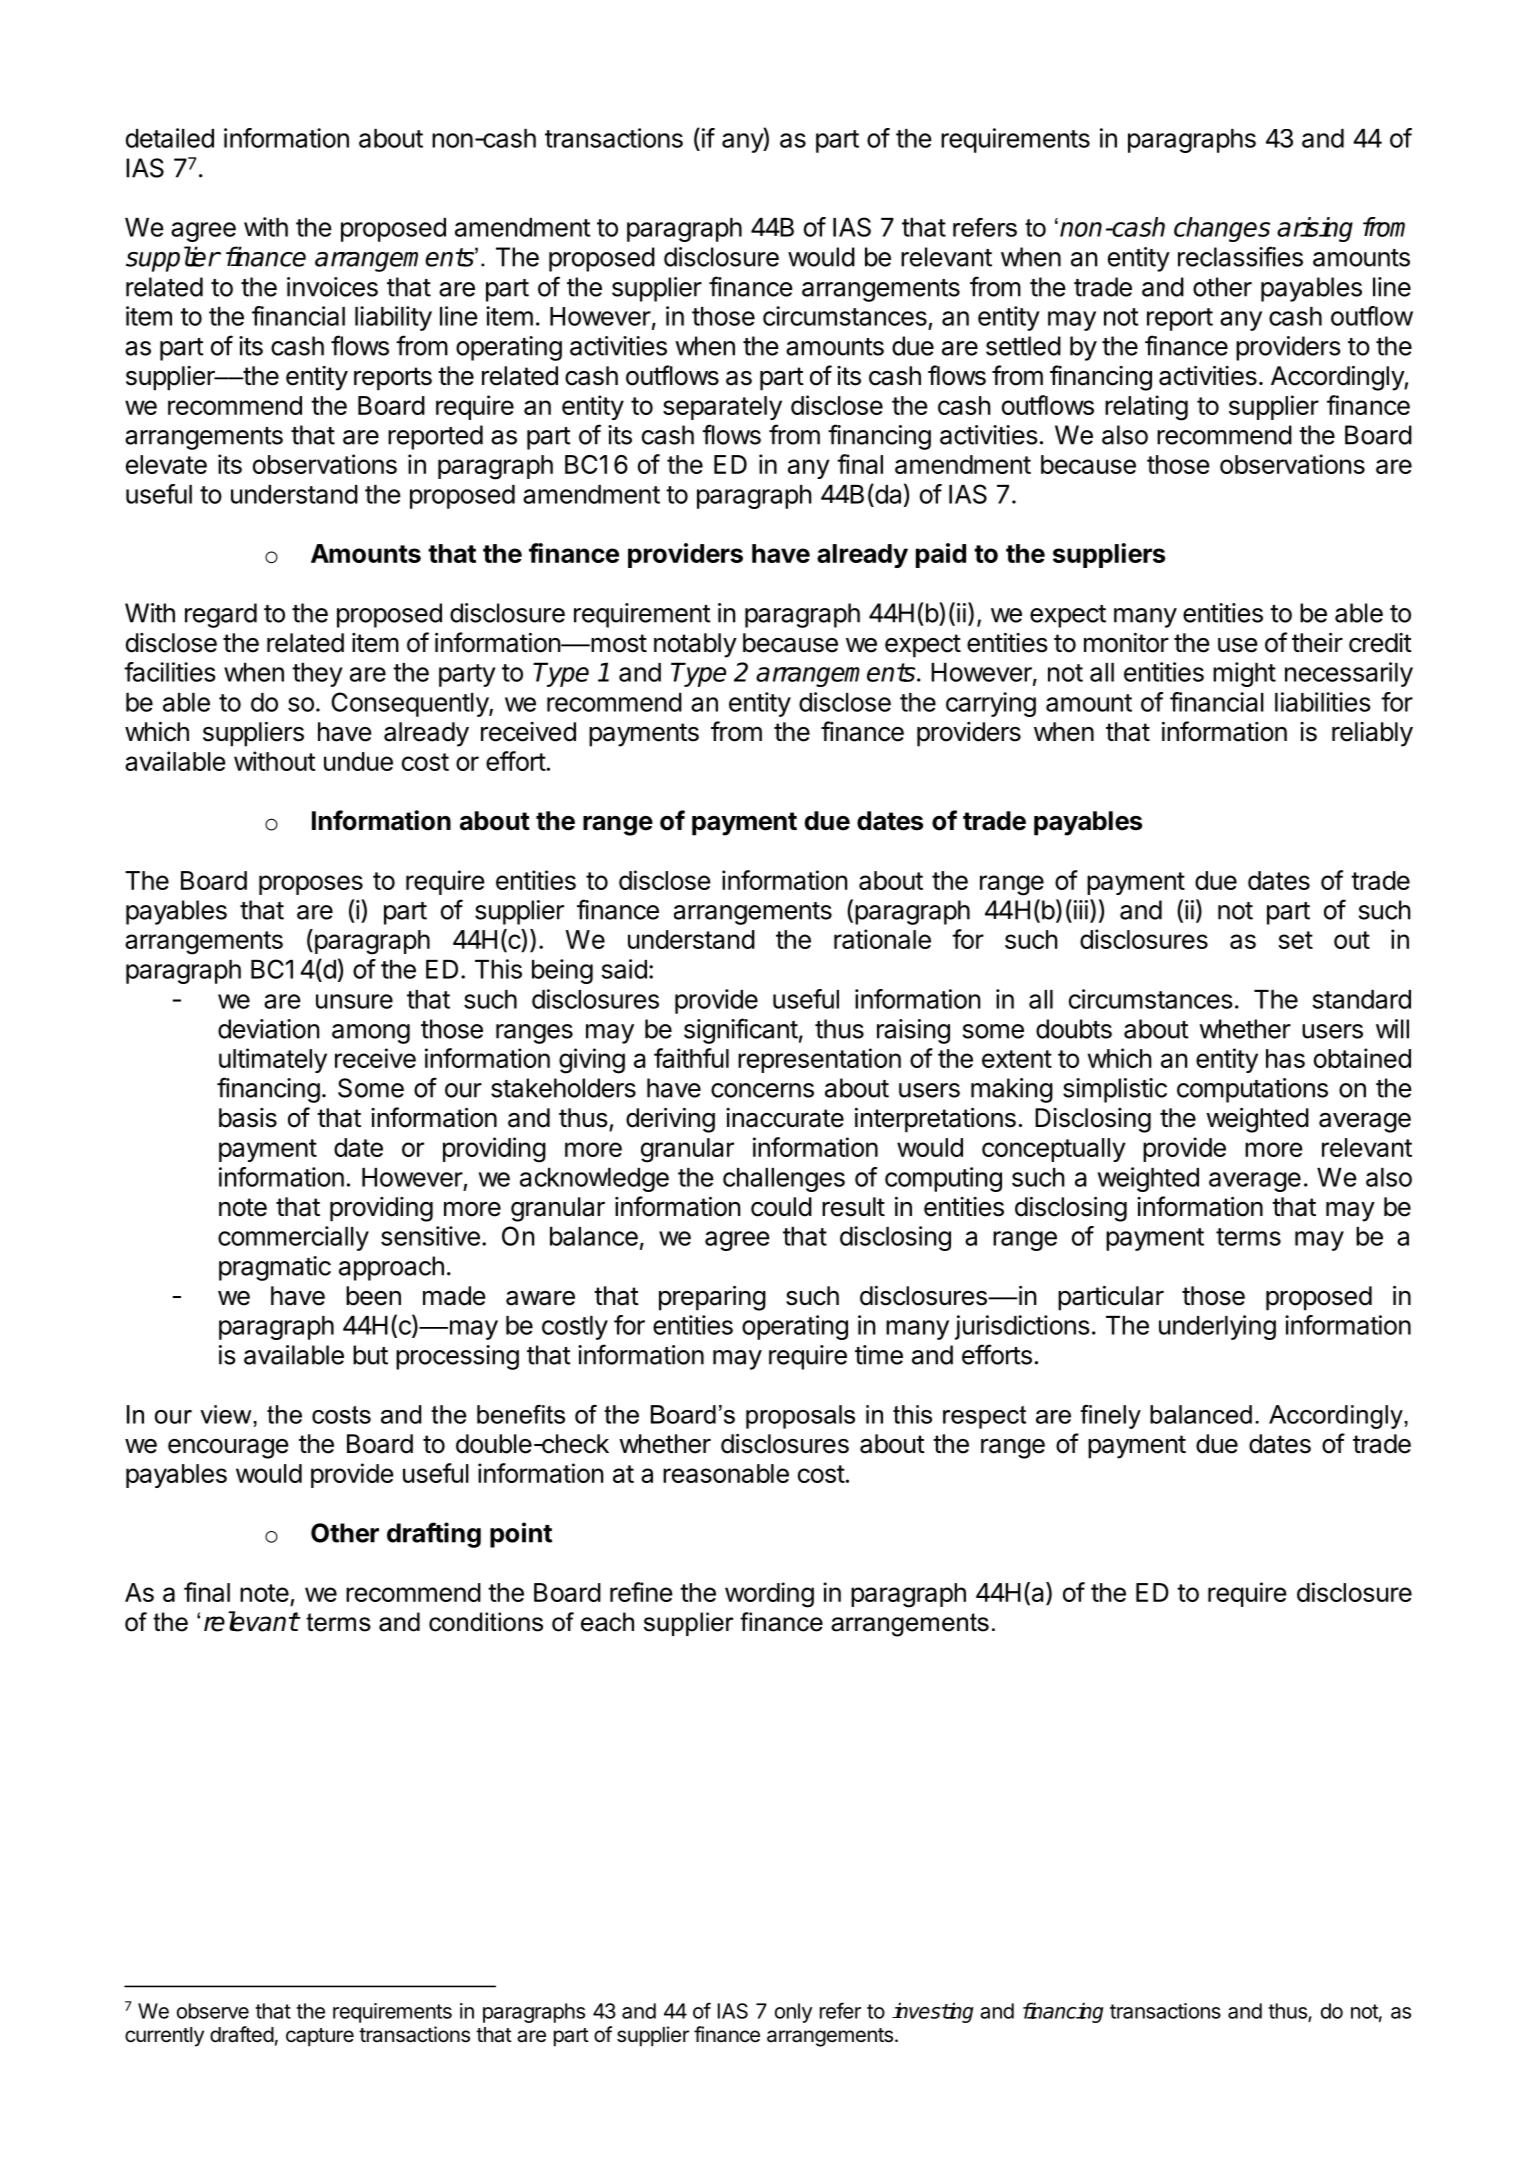  I want to click on changes, so click(1222, 229).
